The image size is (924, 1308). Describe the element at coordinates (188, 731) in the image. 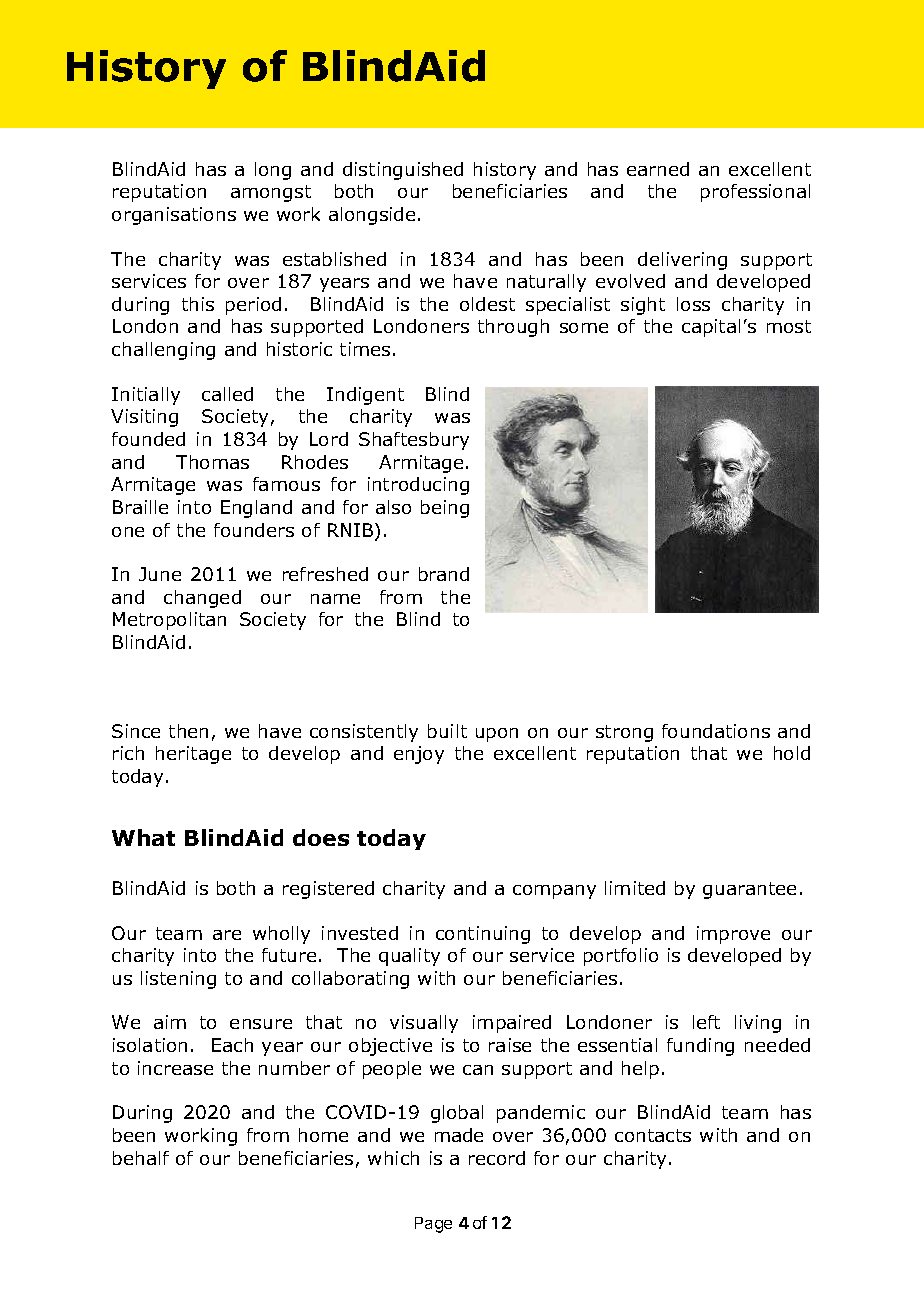

I see `then` at that location.
